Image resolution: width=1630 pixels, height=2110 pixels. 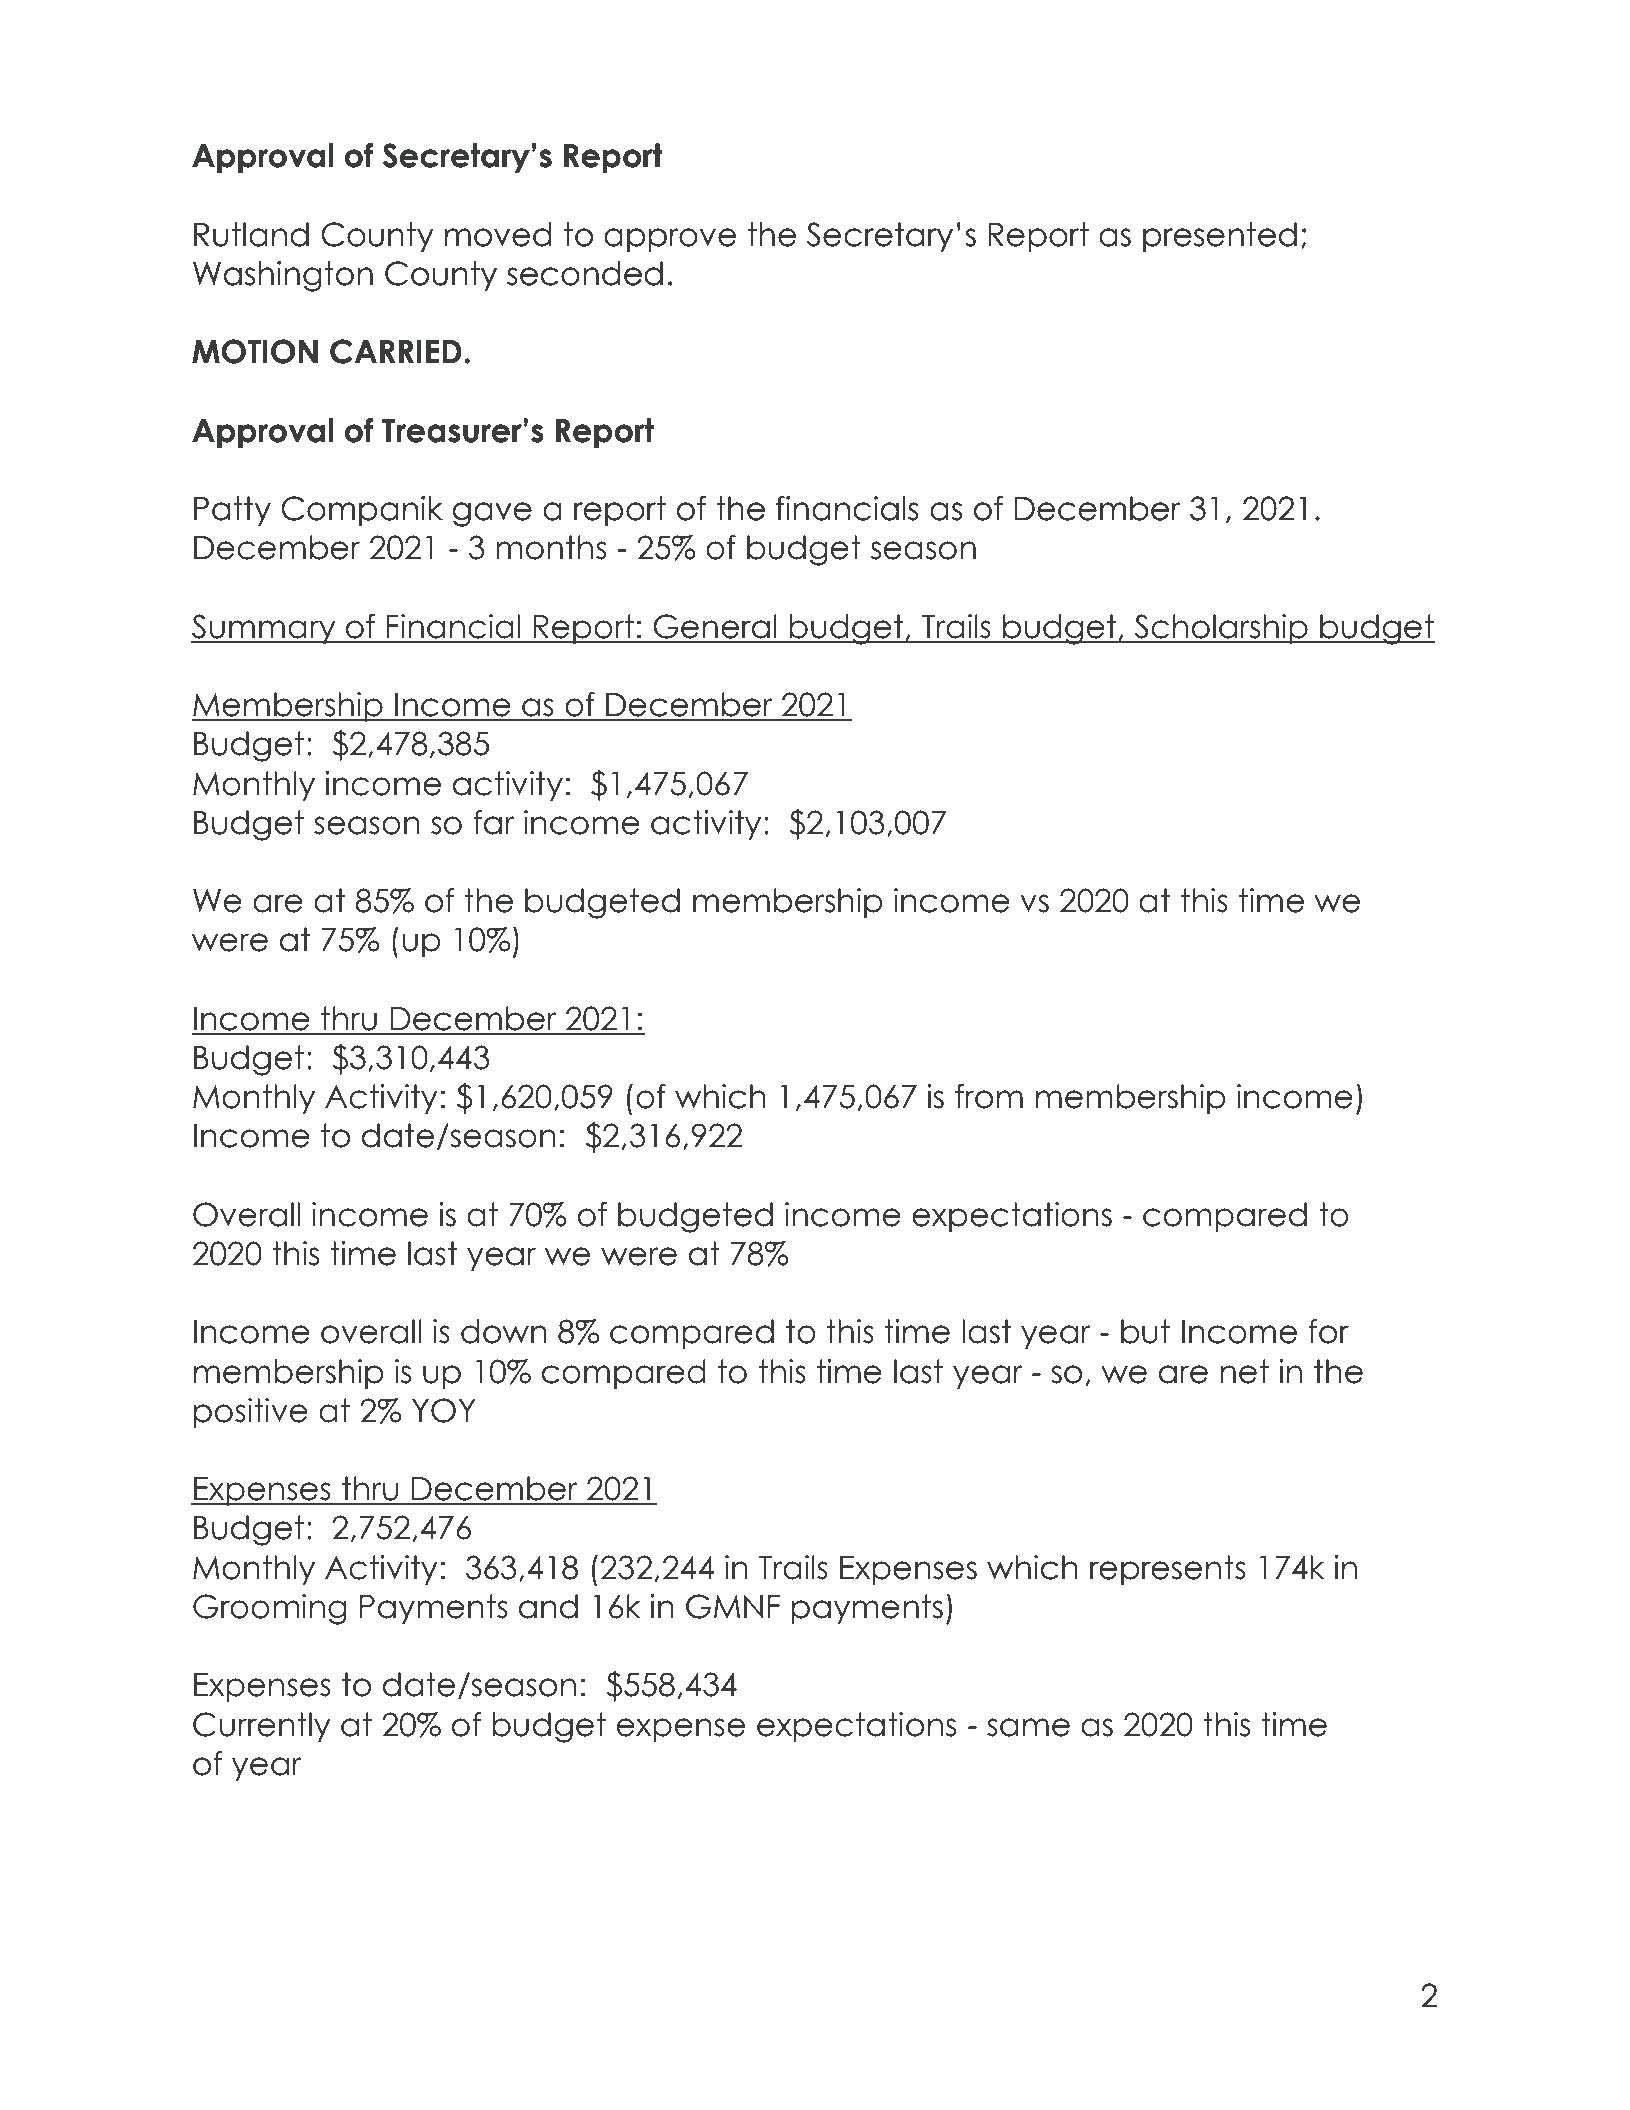 I want to click on approve, so click(x=670, y=240).
